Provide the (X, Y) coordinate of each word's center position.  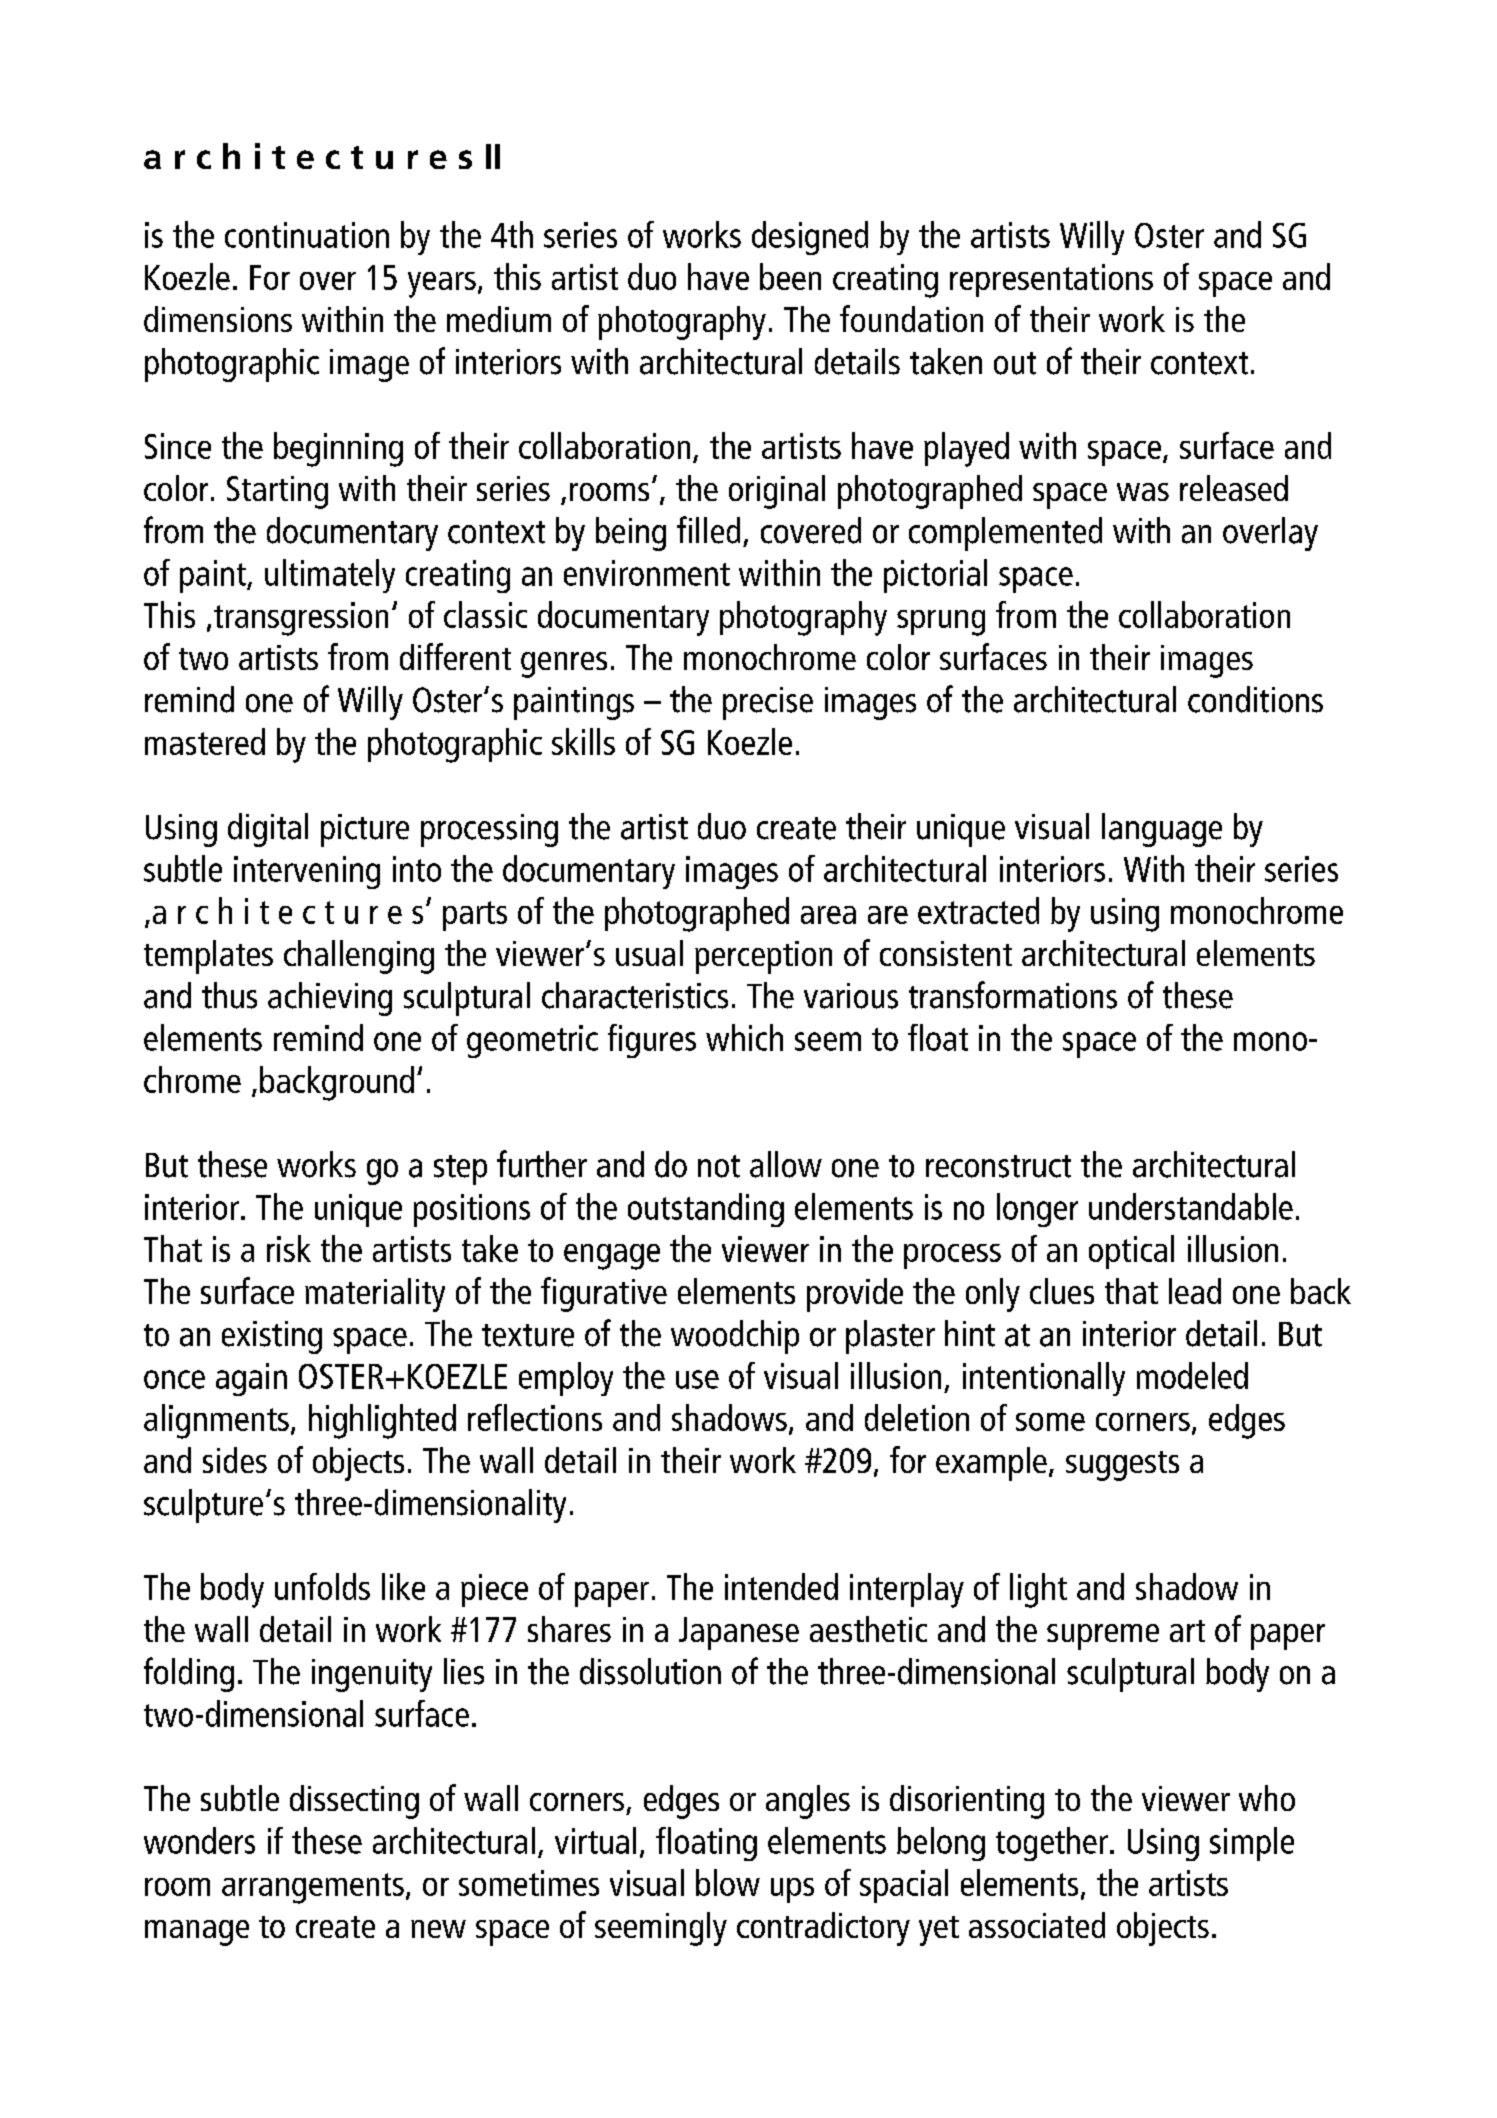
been (790, 276)
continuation (307, 235)
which (744, 1037)
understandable (1191, 1206)
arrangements (313, 1888)
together (1052, 1844)
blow (728, 1882)
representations (1051, 280)
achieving (330, 999)
